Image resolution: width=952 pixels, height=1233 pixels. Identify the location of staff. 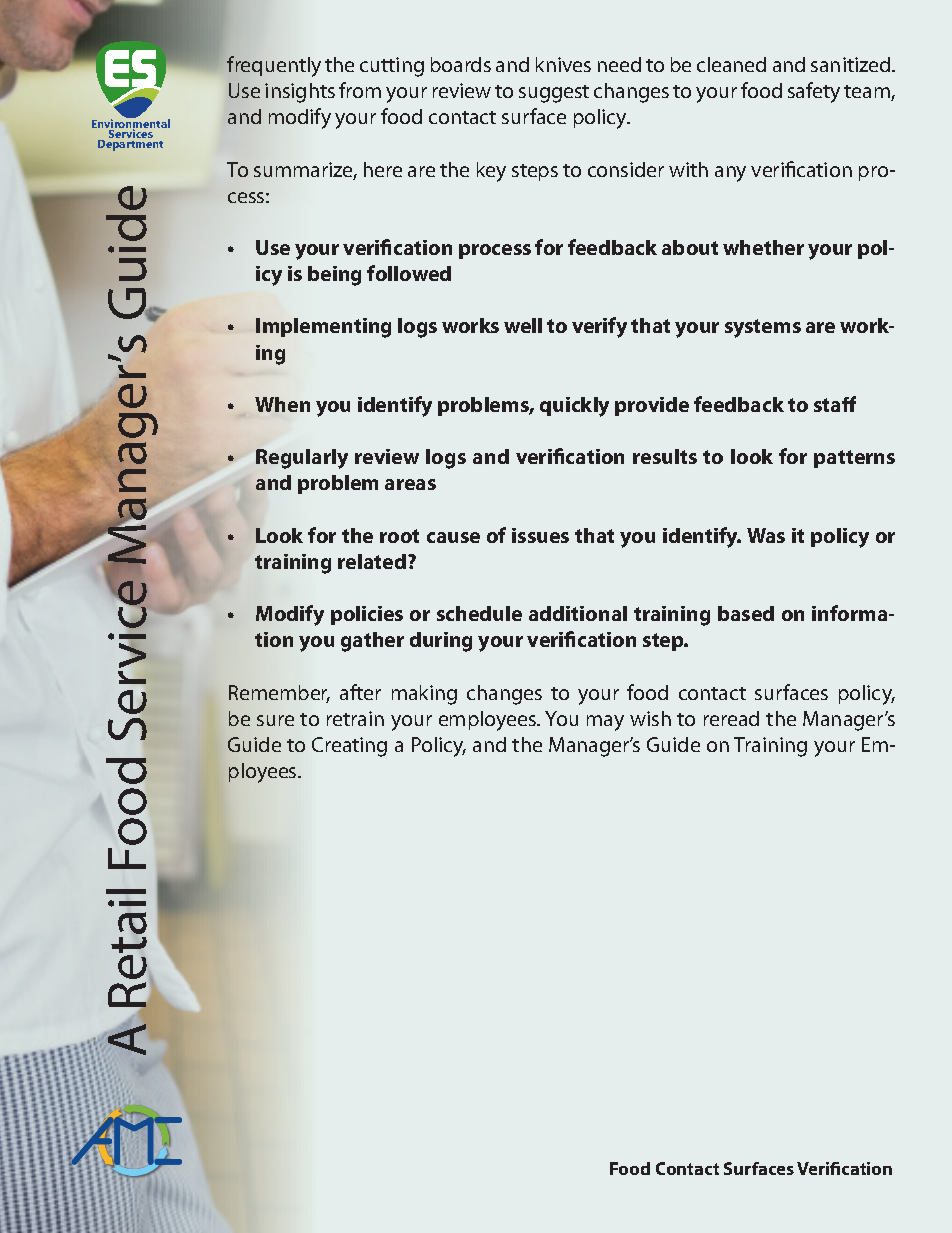
(835, 404).
